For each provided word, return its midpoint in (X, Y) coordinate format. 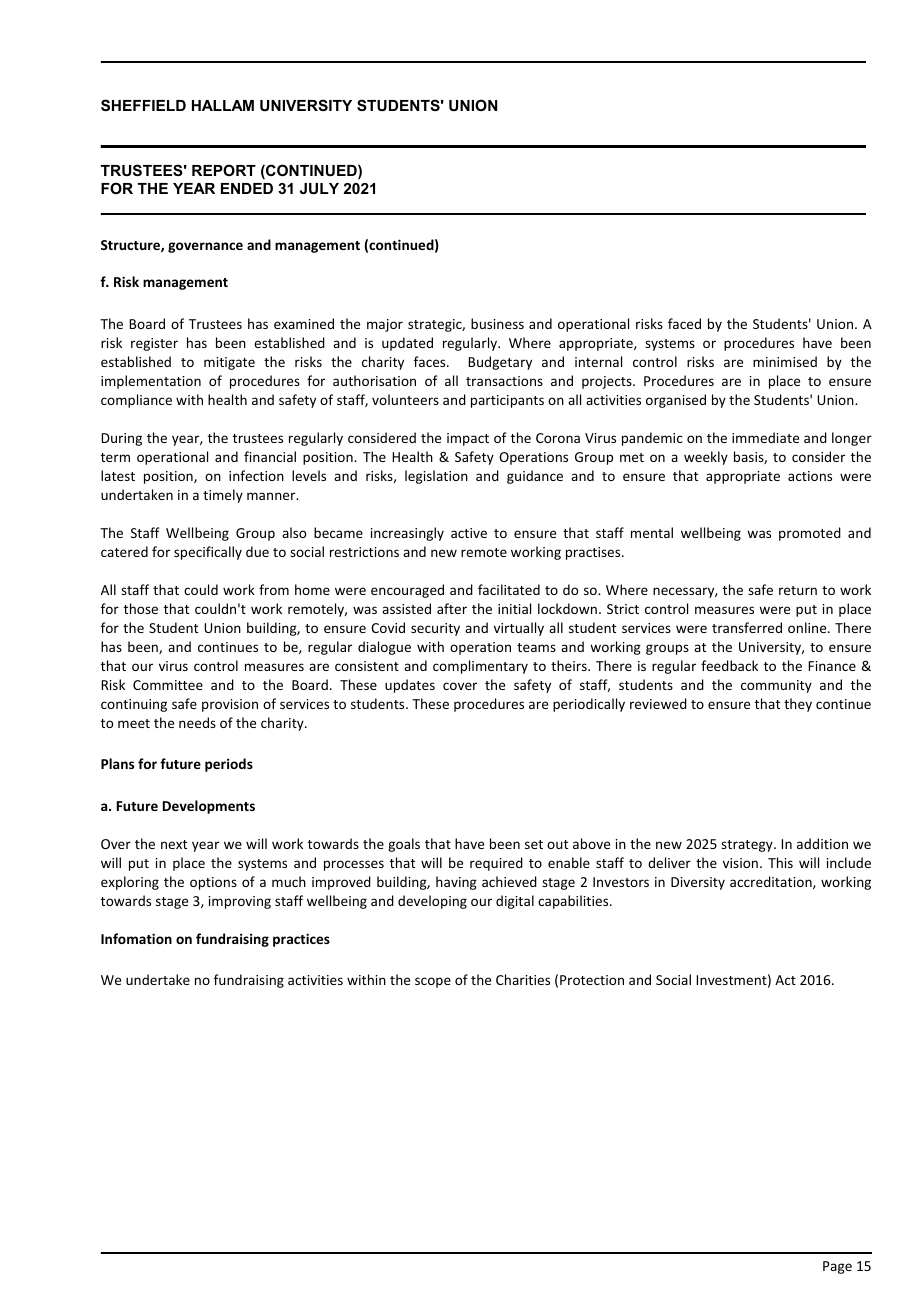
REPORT (224, 170)
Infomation (136, 938)
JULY (319, 188)
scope (433, 982)
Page (837, 1267)
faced (684, 323)
